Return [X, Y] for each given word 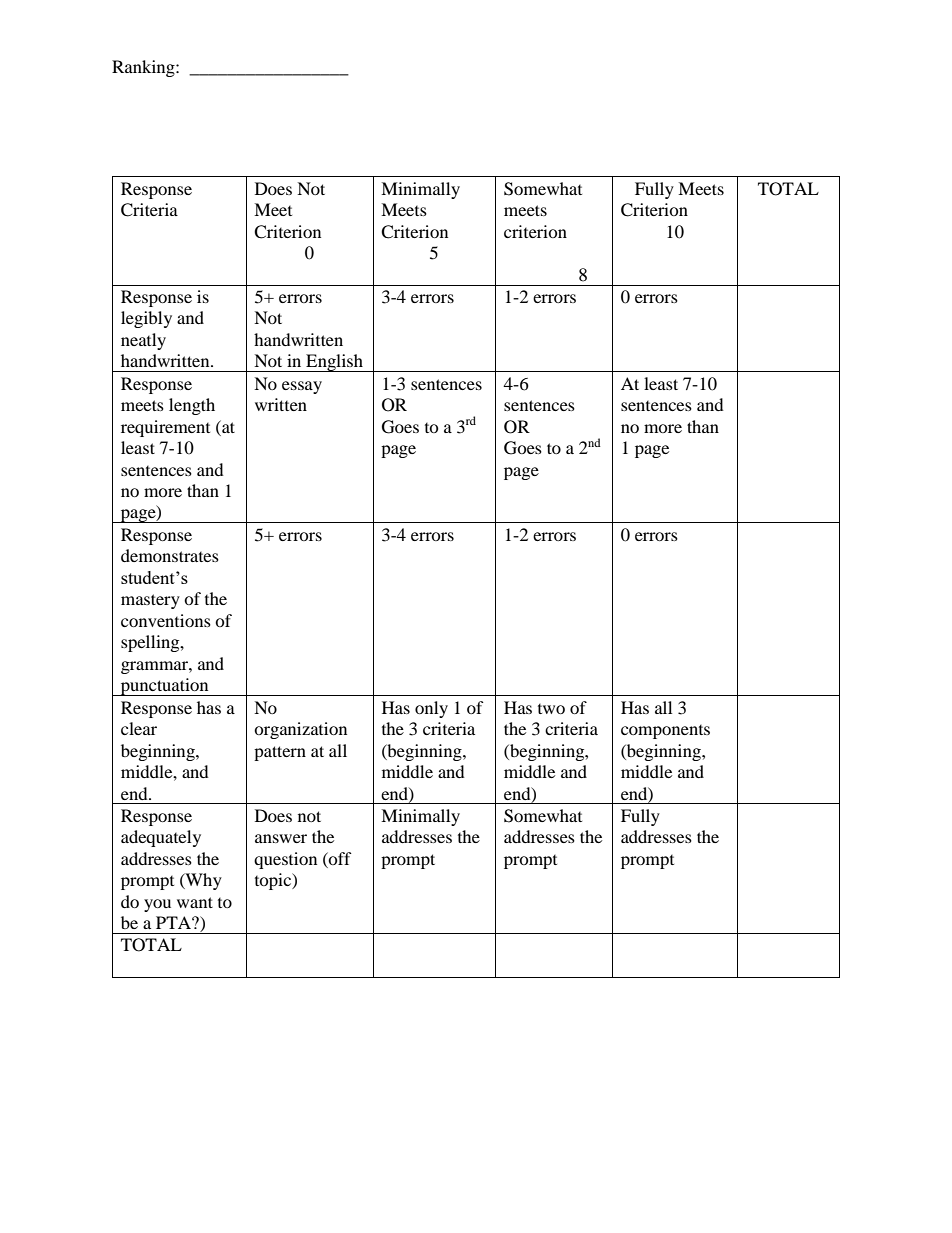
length [192, 406]
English [334, 363]
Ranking [144, 68]
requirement [165, 428]
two [551, 709]
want [195, 902]
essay [302, 387]
